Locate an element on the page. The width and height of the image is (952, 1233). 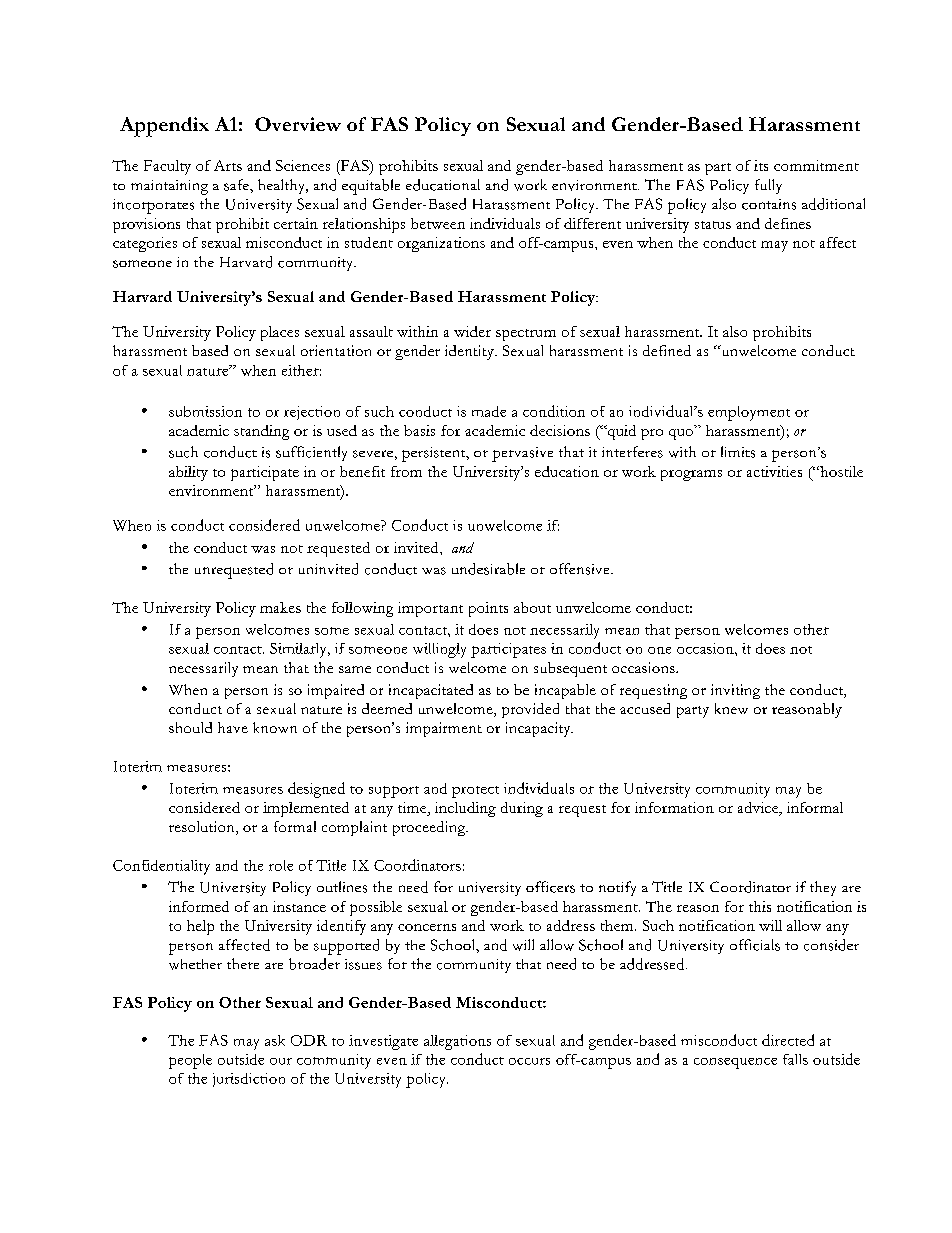
Arts is located at coordinates (228, 165).
